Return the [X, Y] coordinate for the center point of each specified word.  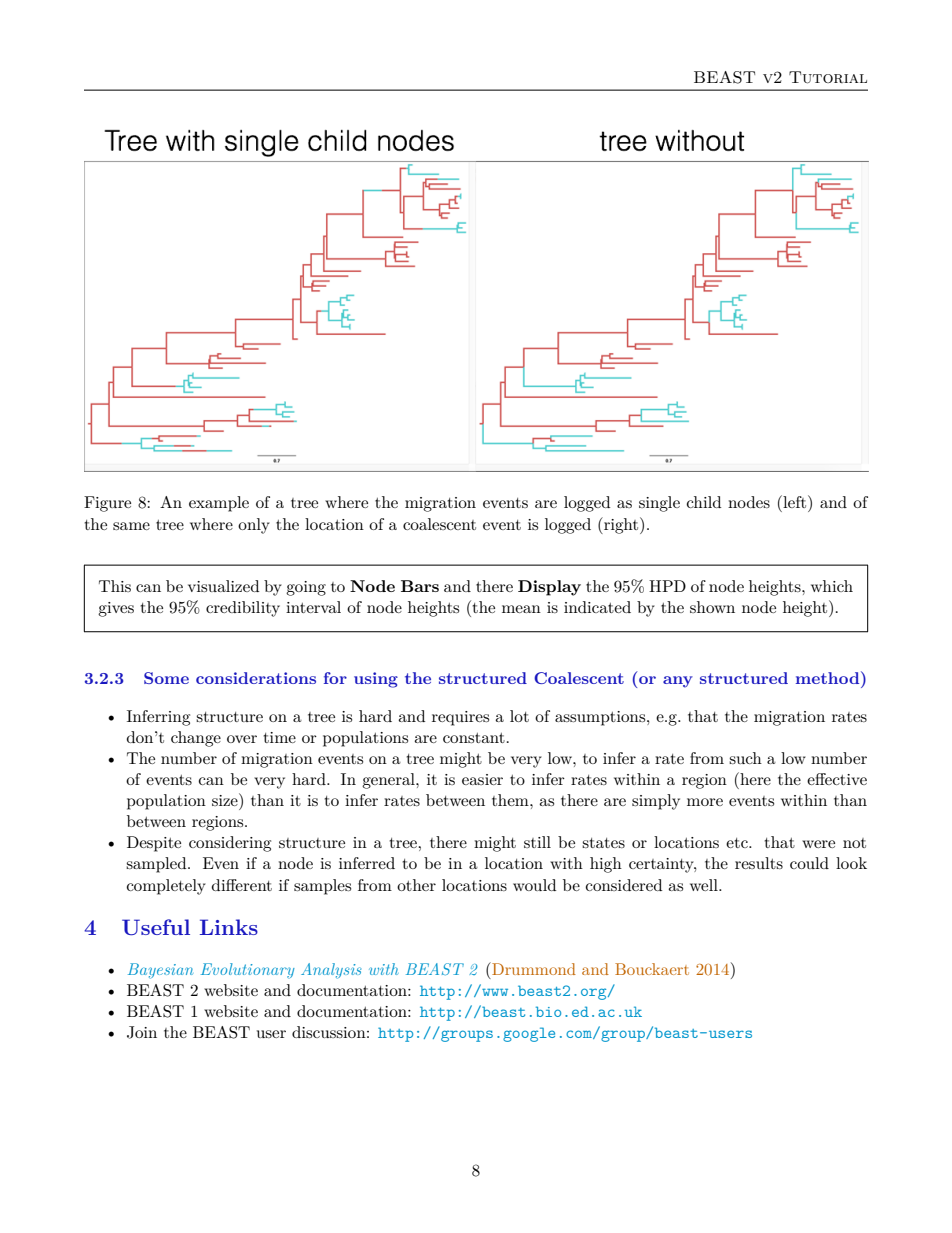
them [511, 800]
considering [230, 844]
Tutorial [828, 77]
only [254, 526]
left [795, 501]
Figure [107, 504]
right [621, 525]
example [219, 504]
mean [521, 609]
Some [166, 678]
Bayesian [160, 971]
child [704, 502]
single [659, 504]
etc [738, 843]
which [832, 586]
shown [712, 607]
